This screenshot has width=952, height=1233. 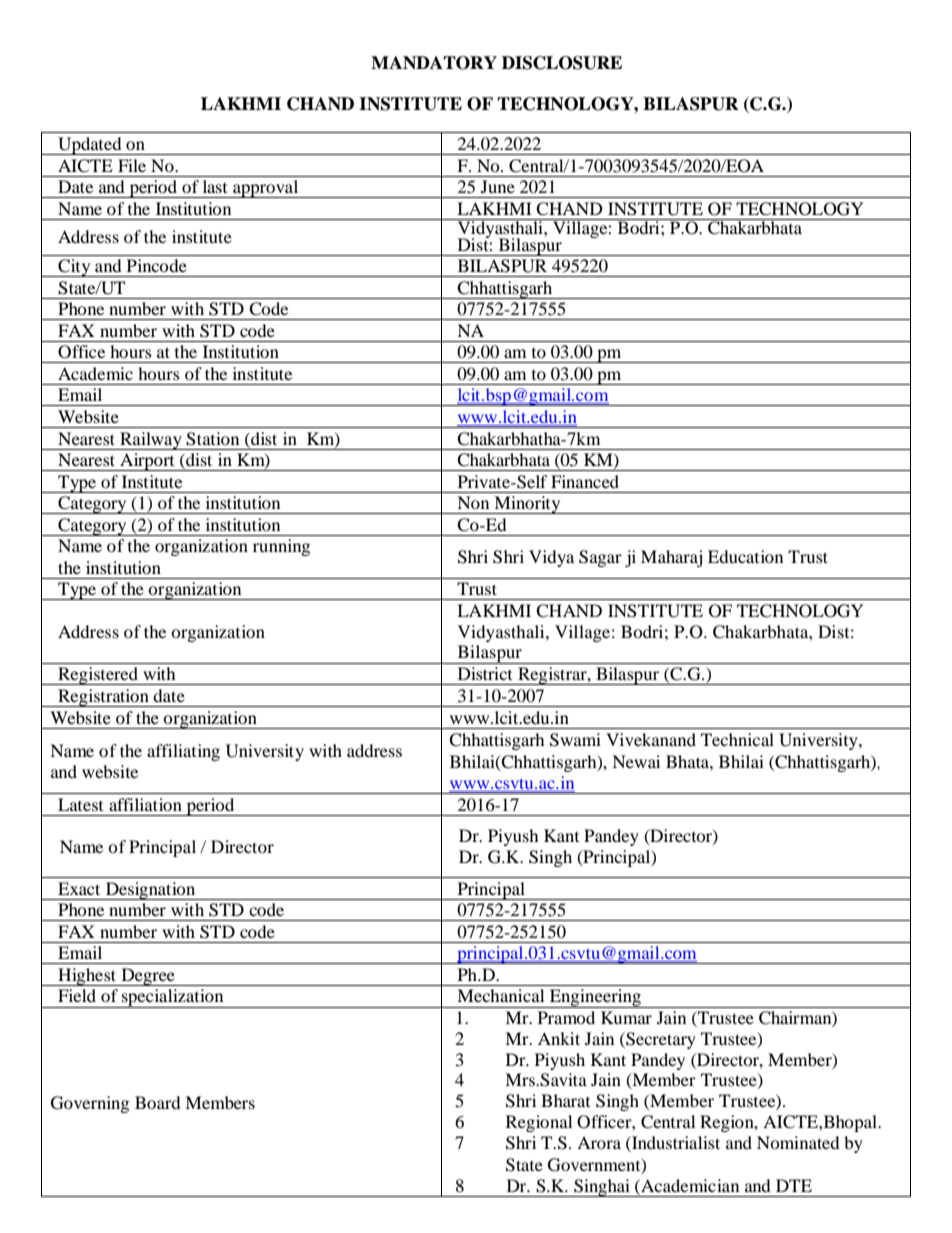 I want to click on Registered, so click(x=98, y=676).
